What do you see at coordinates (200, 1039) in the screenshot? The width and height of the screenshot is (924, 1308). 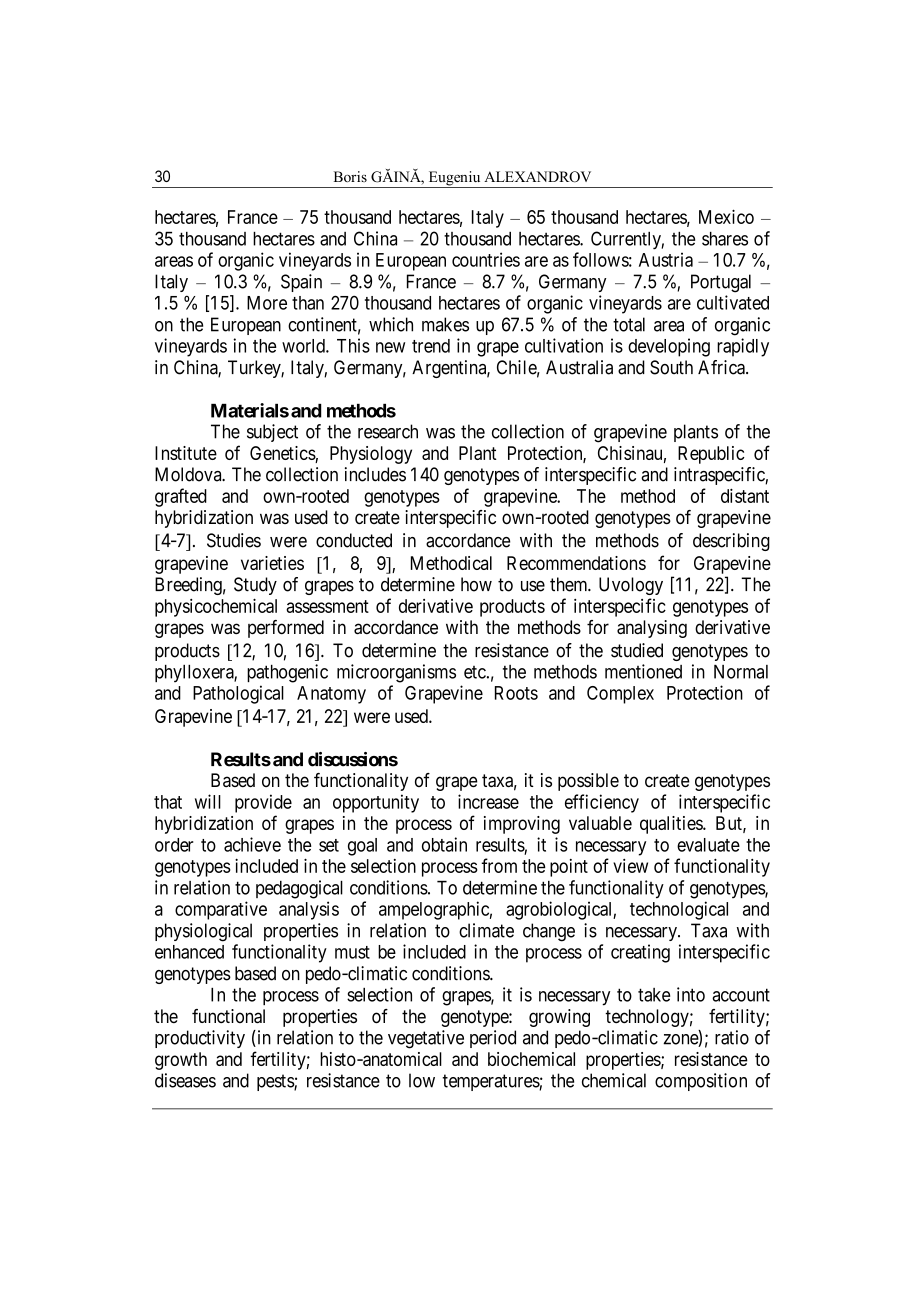 I see `productivity` at bounding box center [200, 1039].
